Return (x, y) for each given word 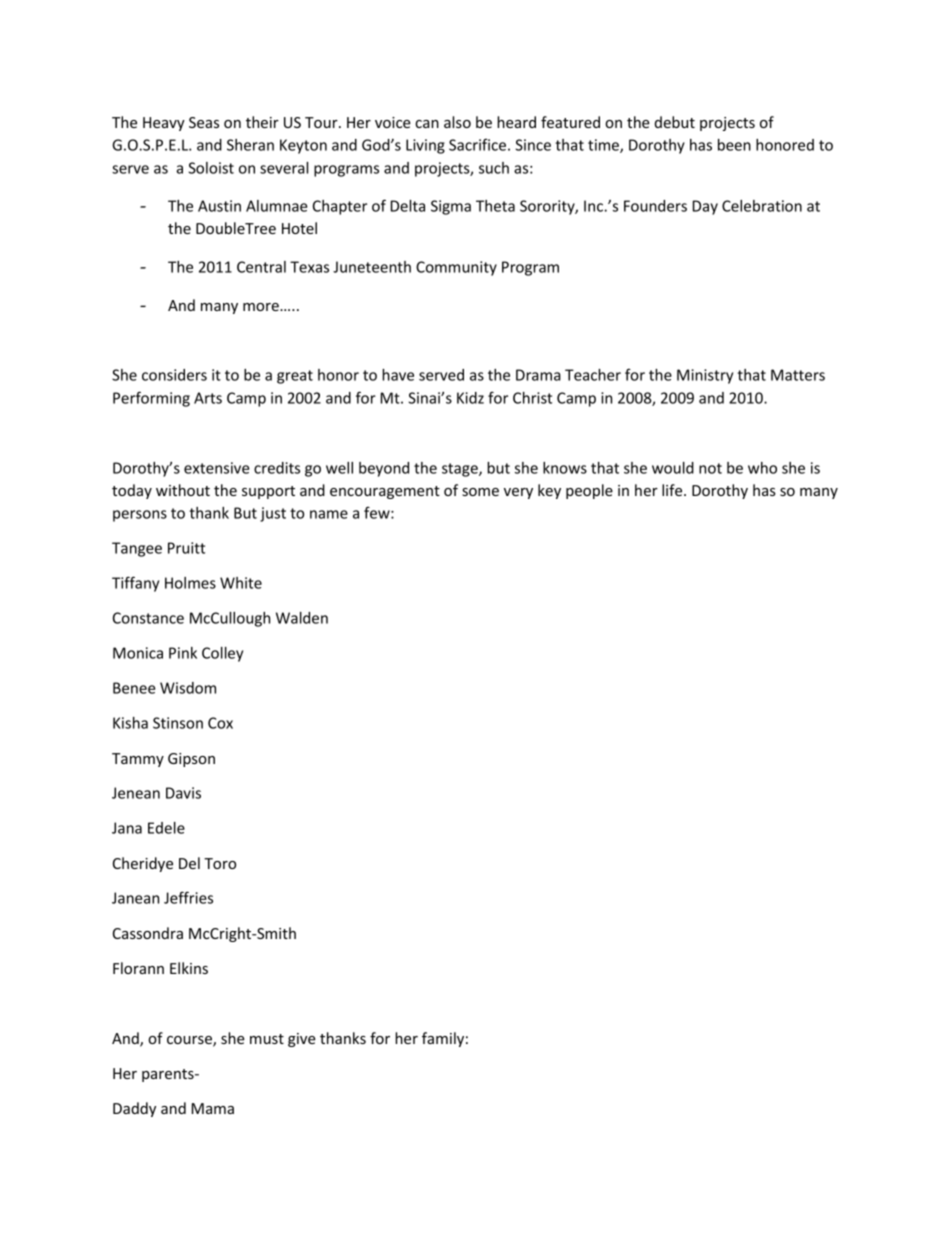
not (710, 468)
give (302, 1040)
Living (425, 146)
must (267, 1039)
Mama (213, 1108)
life (673, 490)
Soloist (211, 168)
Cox (220, 723)
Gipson (191, 760)
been (734, 145)
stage (461, 470)
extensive (217, 468)
